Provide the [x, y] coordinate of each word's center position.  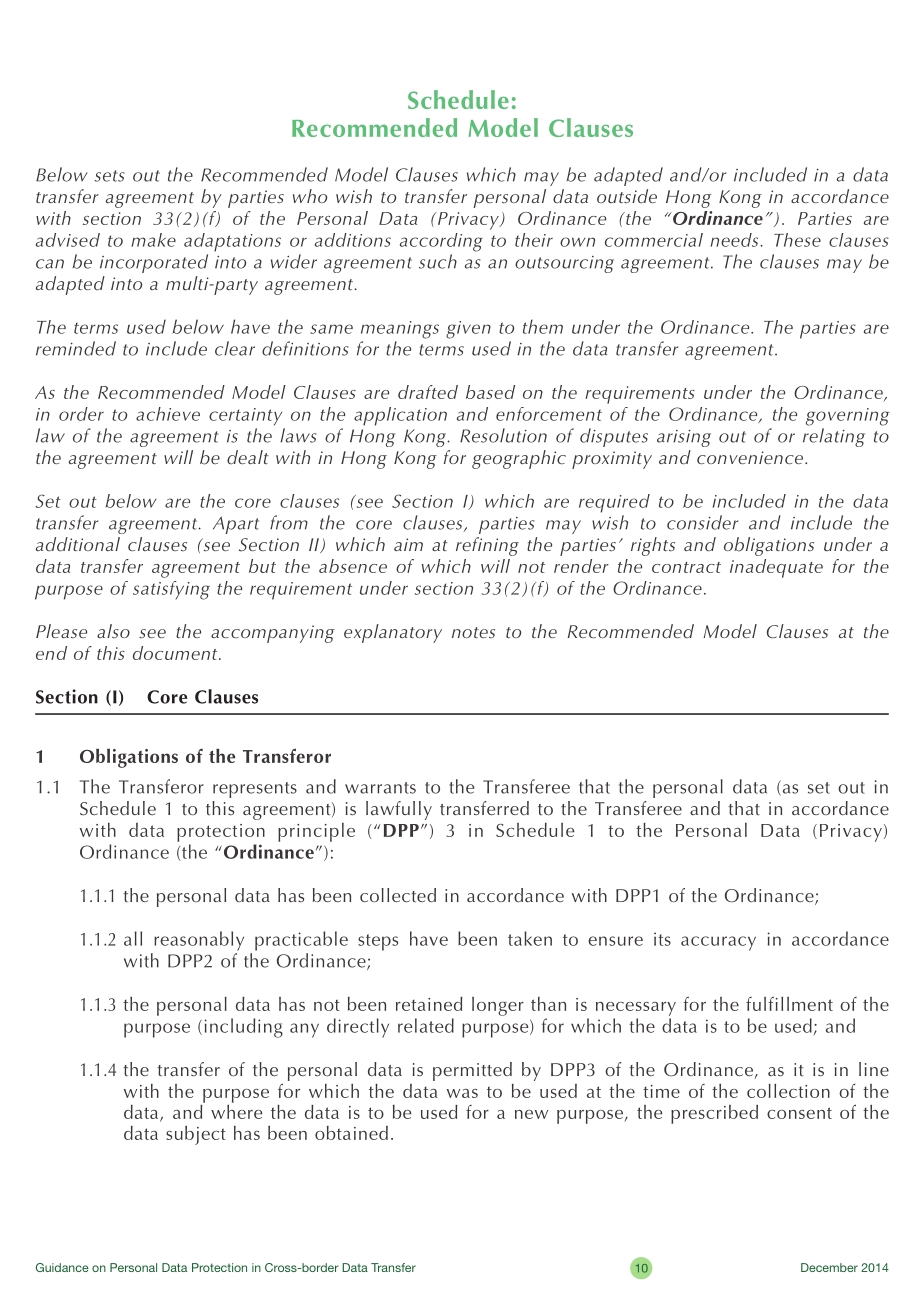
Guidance [62, 1267]
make [153, 240]
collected [398, 895]
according [441, 242]
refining [487, 546]
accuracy [718, 943]
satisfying [171, 590]
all [133, 938]
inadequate [776, 568]
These [797, 240]
